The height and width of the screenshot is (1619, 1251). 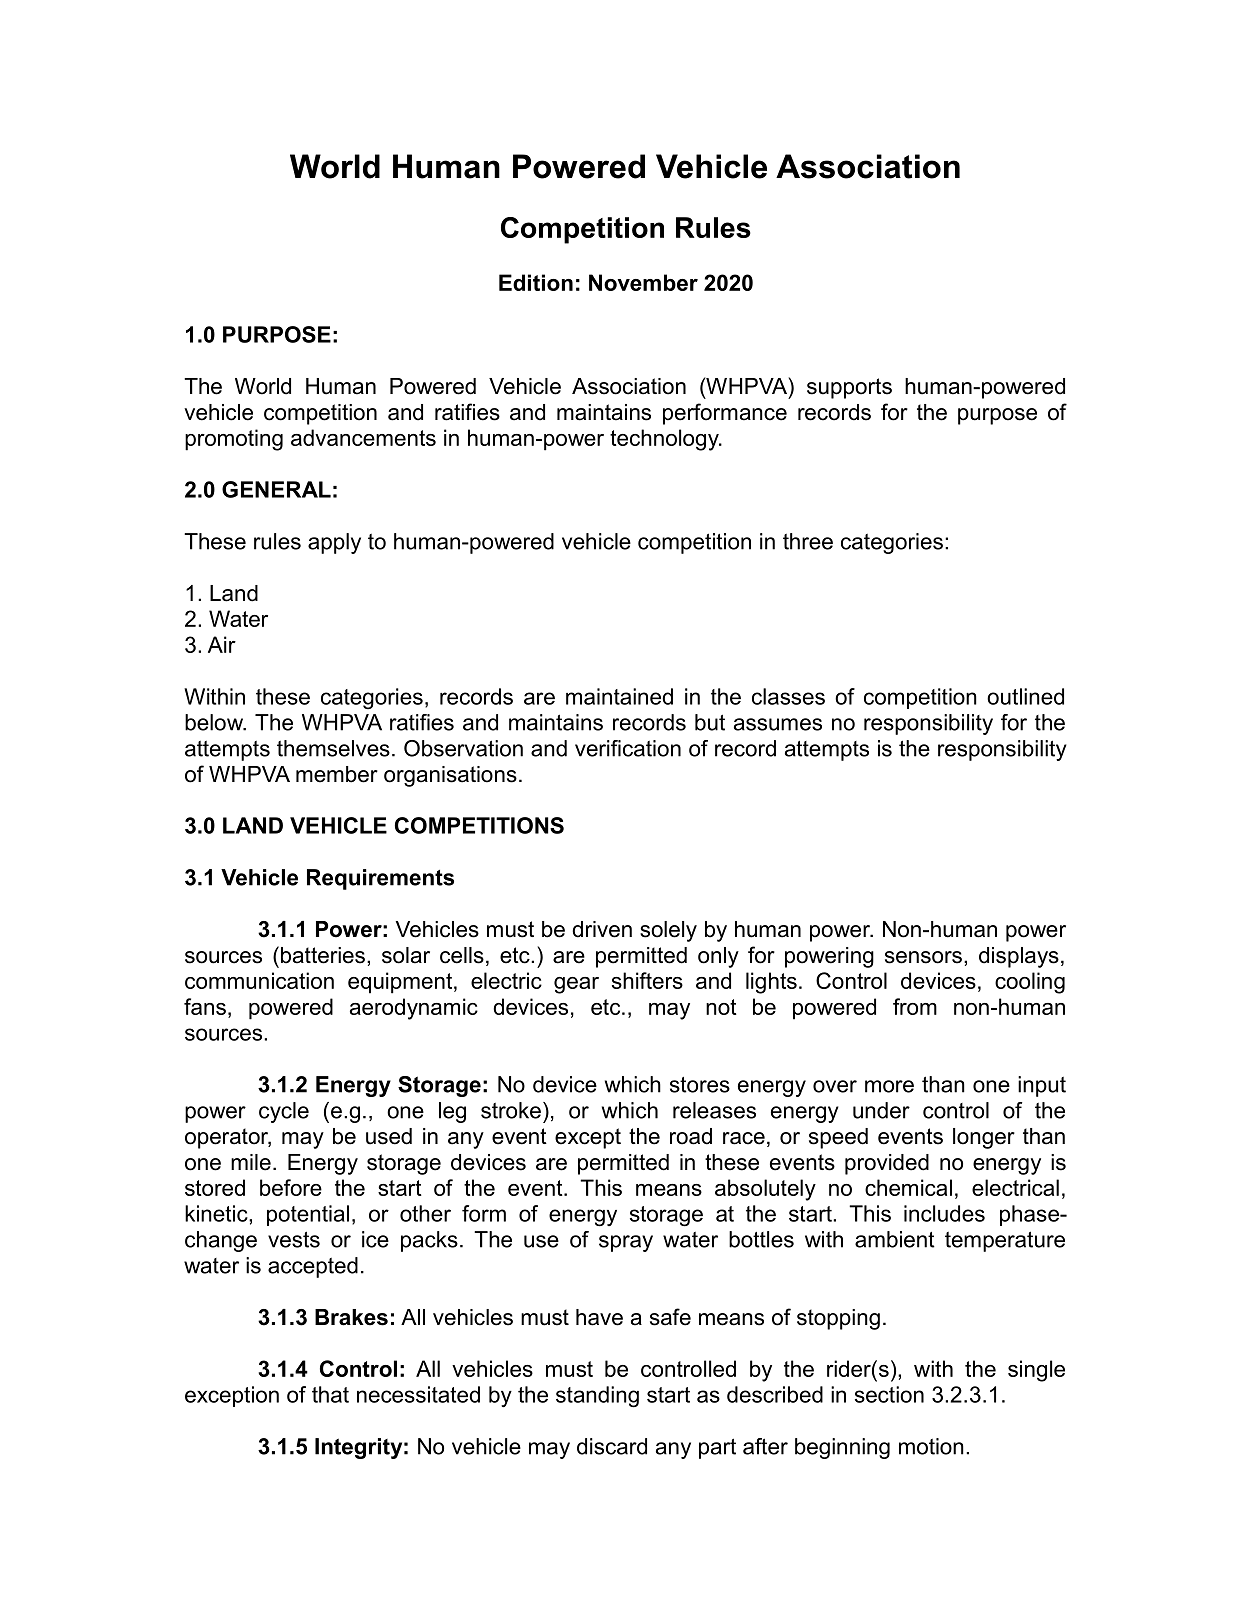 I want to click on three, so click(x=808, y=541).
